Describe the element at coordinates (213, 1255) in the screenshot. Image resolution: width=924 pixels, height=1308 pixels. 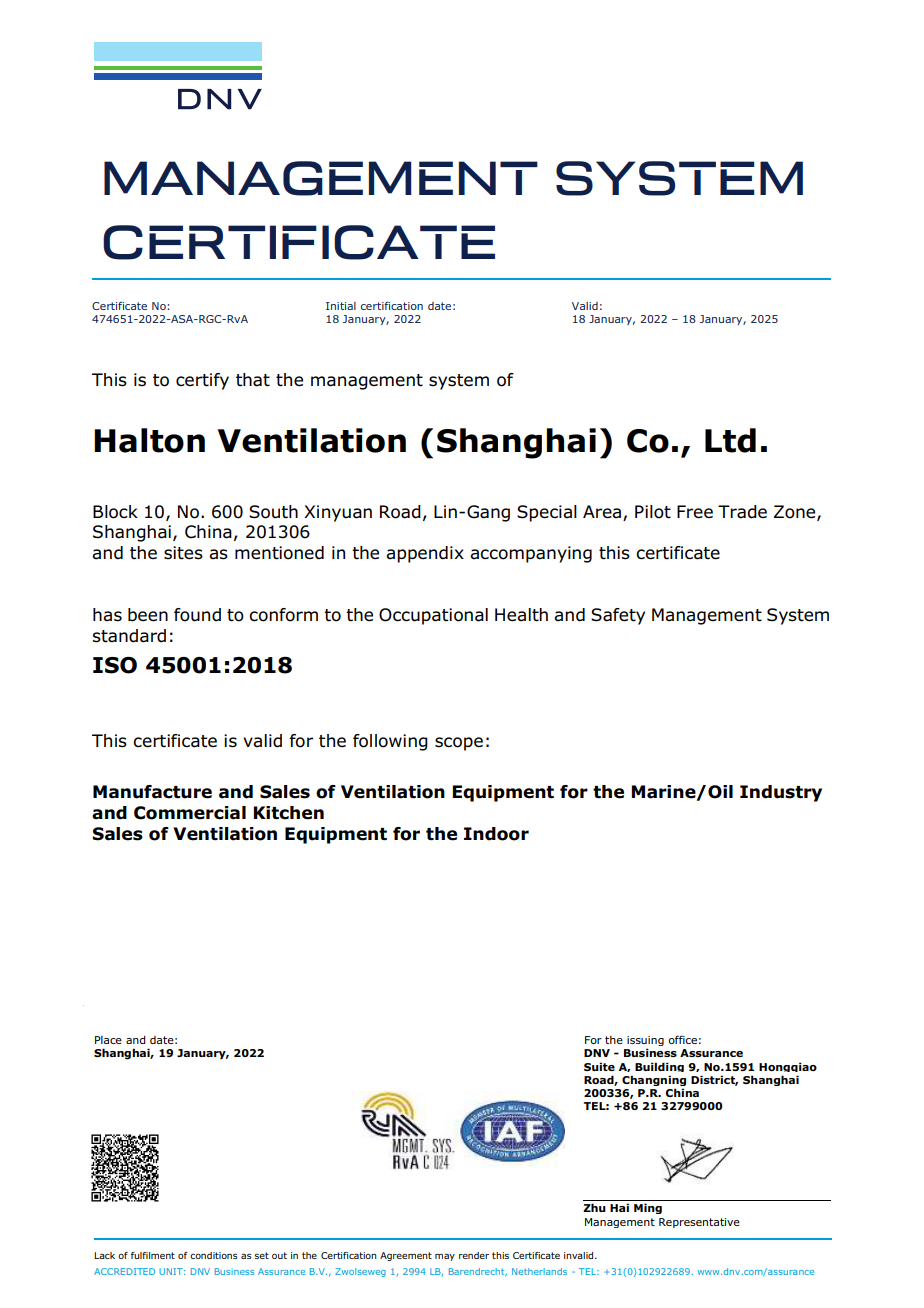
I see `conditions` at that location.
